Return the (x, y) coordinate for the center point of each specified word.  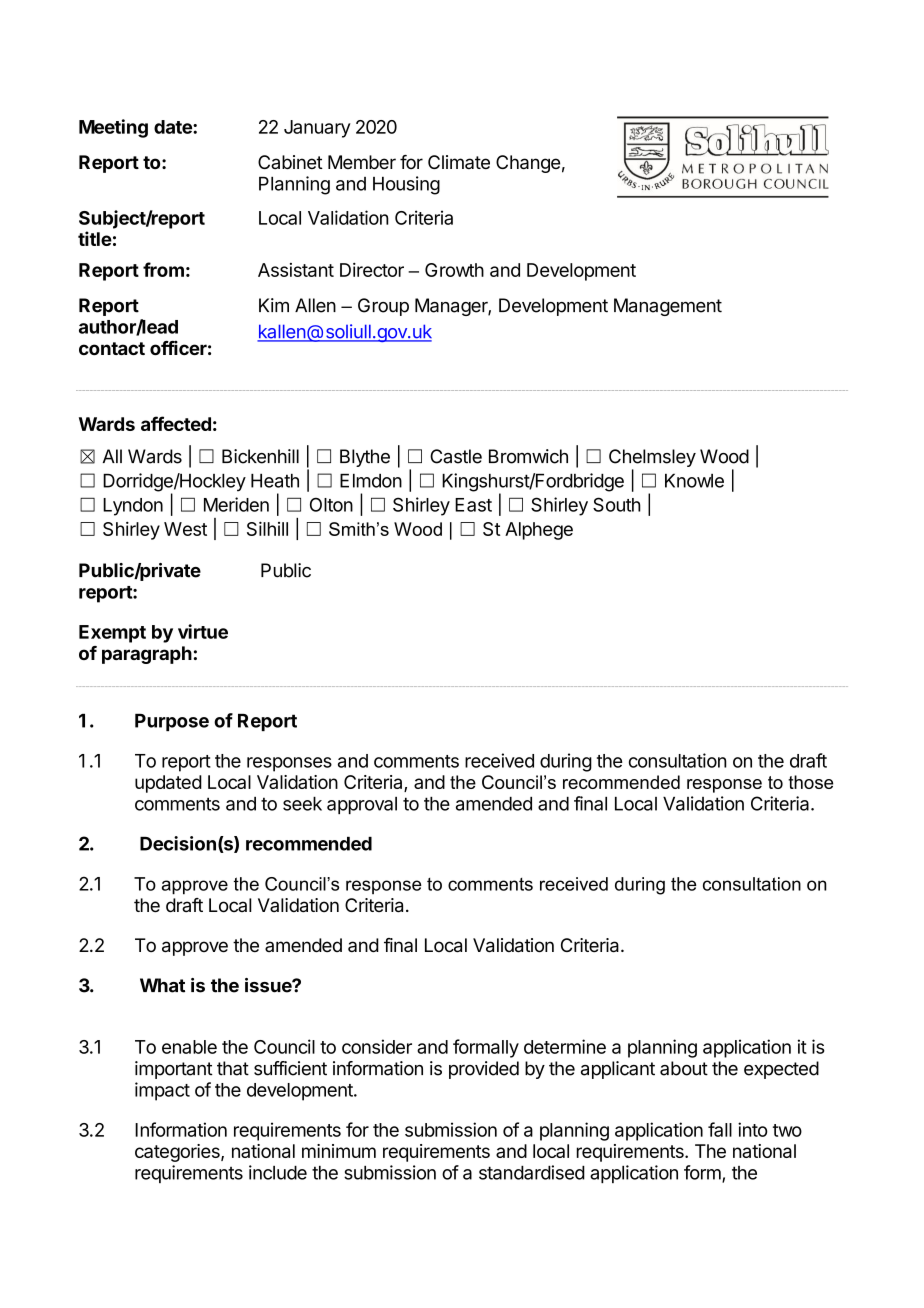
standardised (532, 1172)
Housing (406, 185)
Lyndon (133, 507)
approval (362, 805)
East (473, 505)
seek (302, 804)
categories (178, 1153)
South (617, 504)
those (810, 782)
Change (528, 164)
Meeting (113, 128)
